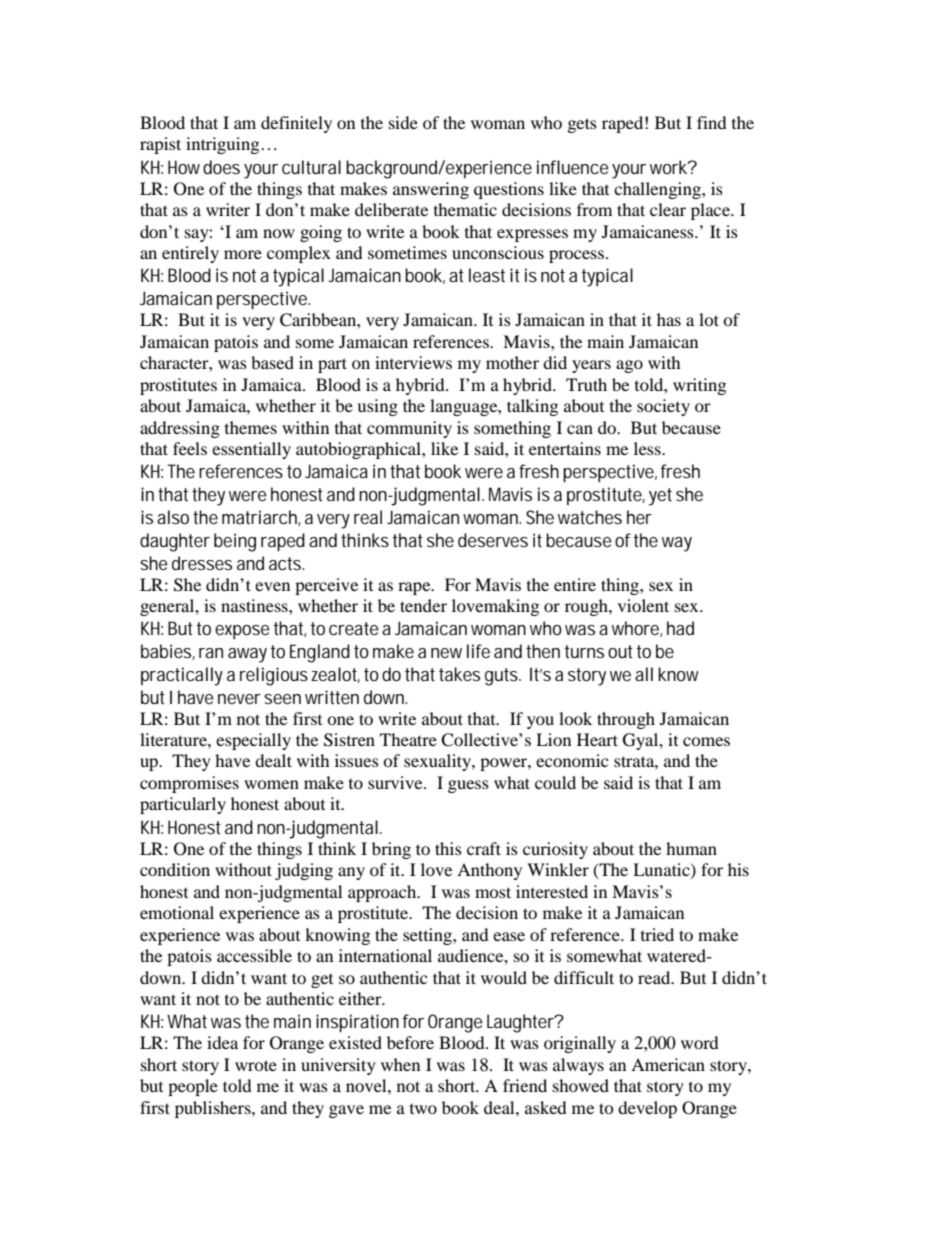 The image size is (952, 1233). Describe the element at coordinates (643, 605) in the image. I see `violent` at that location.
